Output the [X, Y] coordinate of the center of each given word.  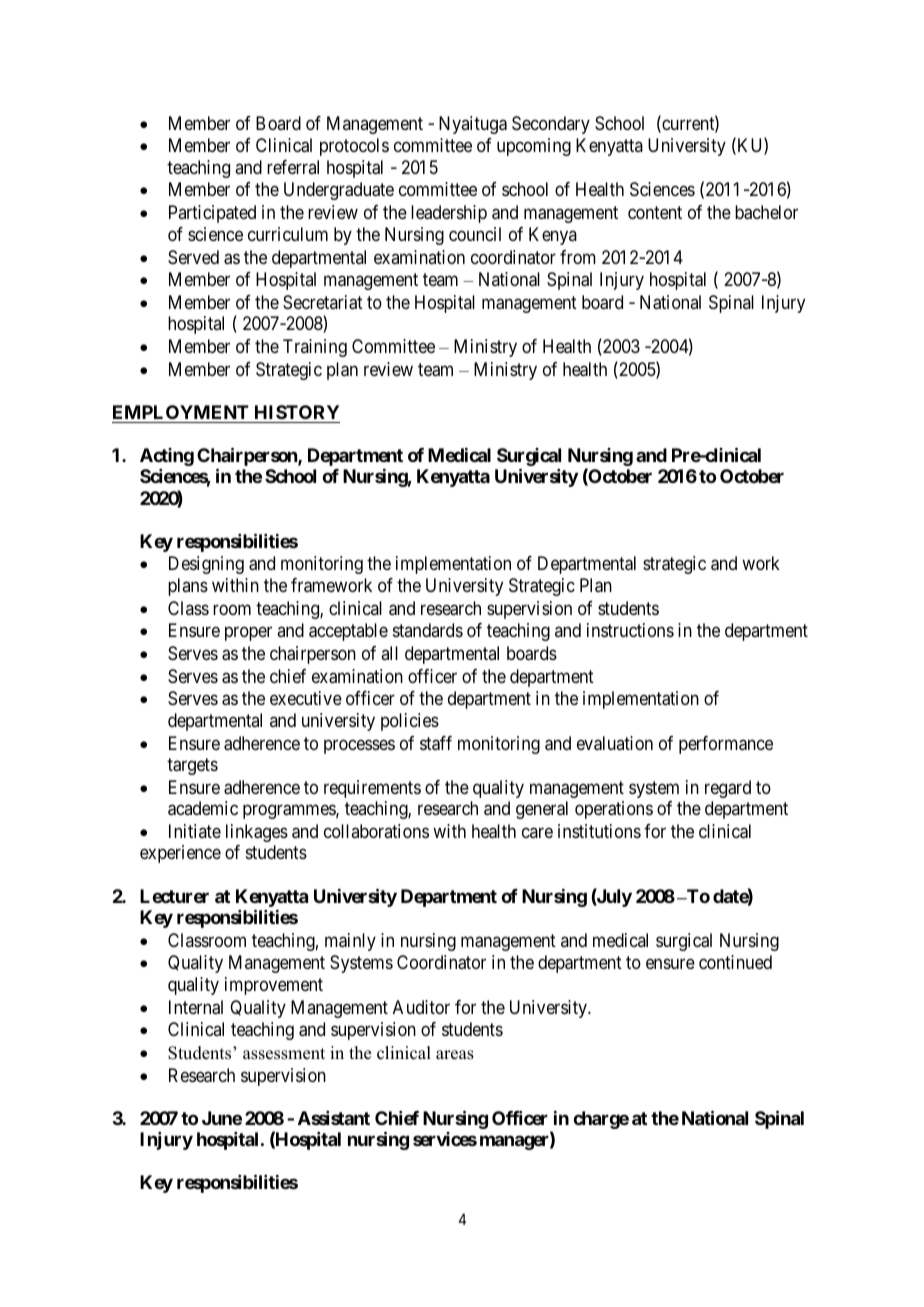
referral [293, 167]
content [655, 212]
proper [248, 634]
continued [735, 962]
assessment [284, 1054]
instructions [630, 630]
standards [428, 630]
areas [455, 1055]
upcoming [534, 147]
